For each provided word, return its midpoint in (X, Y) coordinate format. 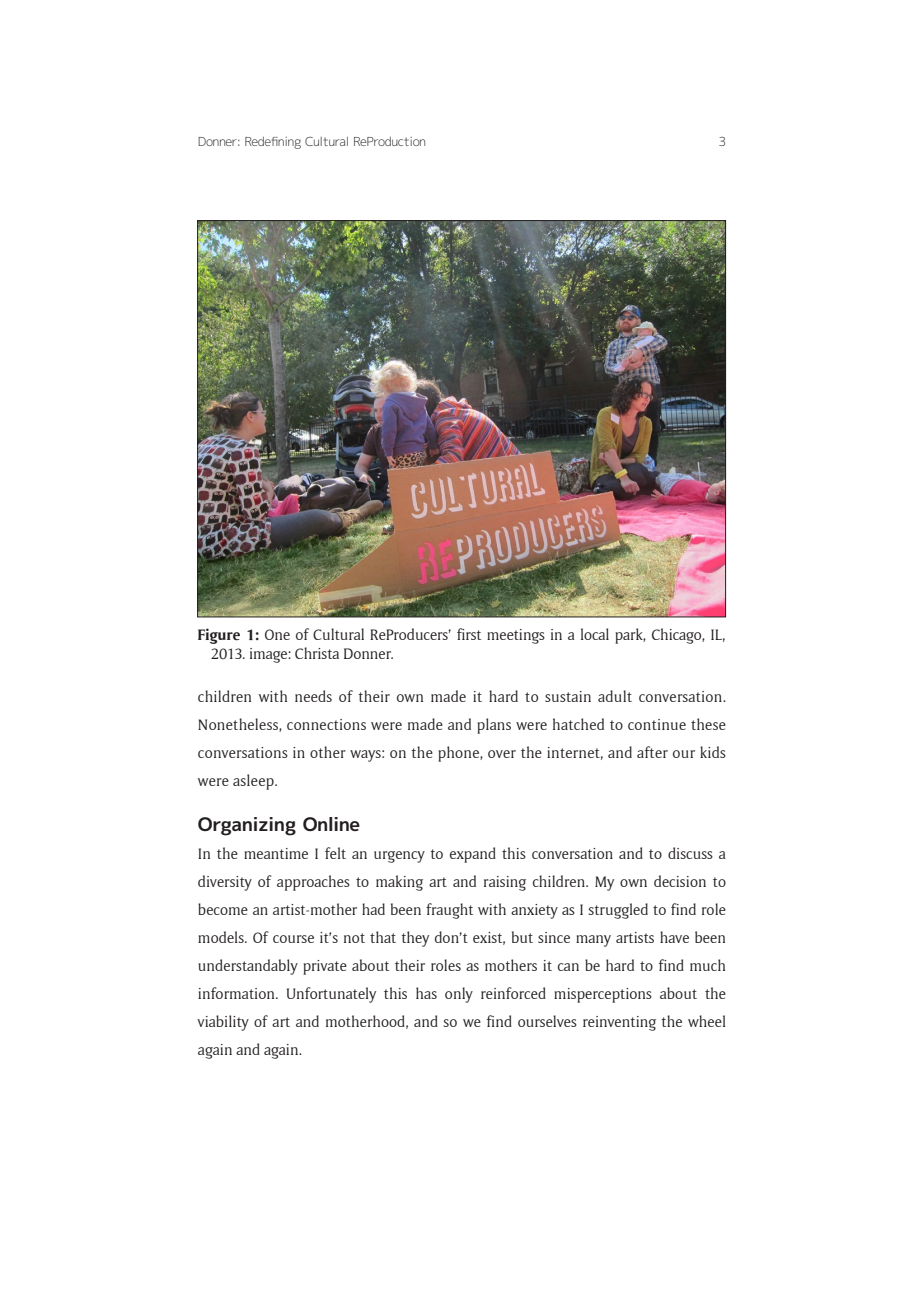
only (459, 995)
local (595, 634)
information (237, 993)
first (469, 634)
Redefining (273, 143)
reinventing (619, 1023)
